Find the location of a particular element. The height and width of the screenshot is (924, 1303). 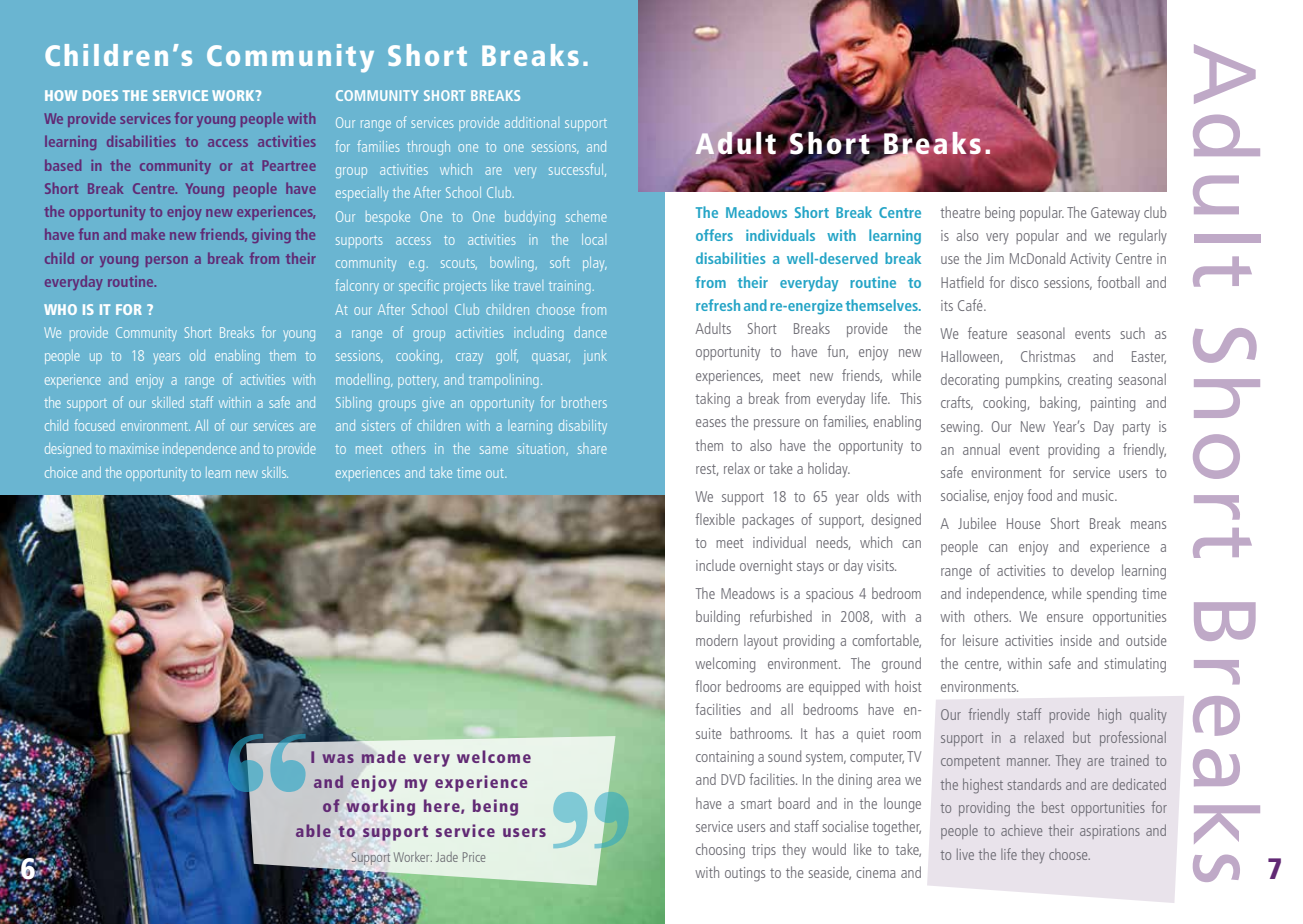

junk is located at coordinates (595, 357).
